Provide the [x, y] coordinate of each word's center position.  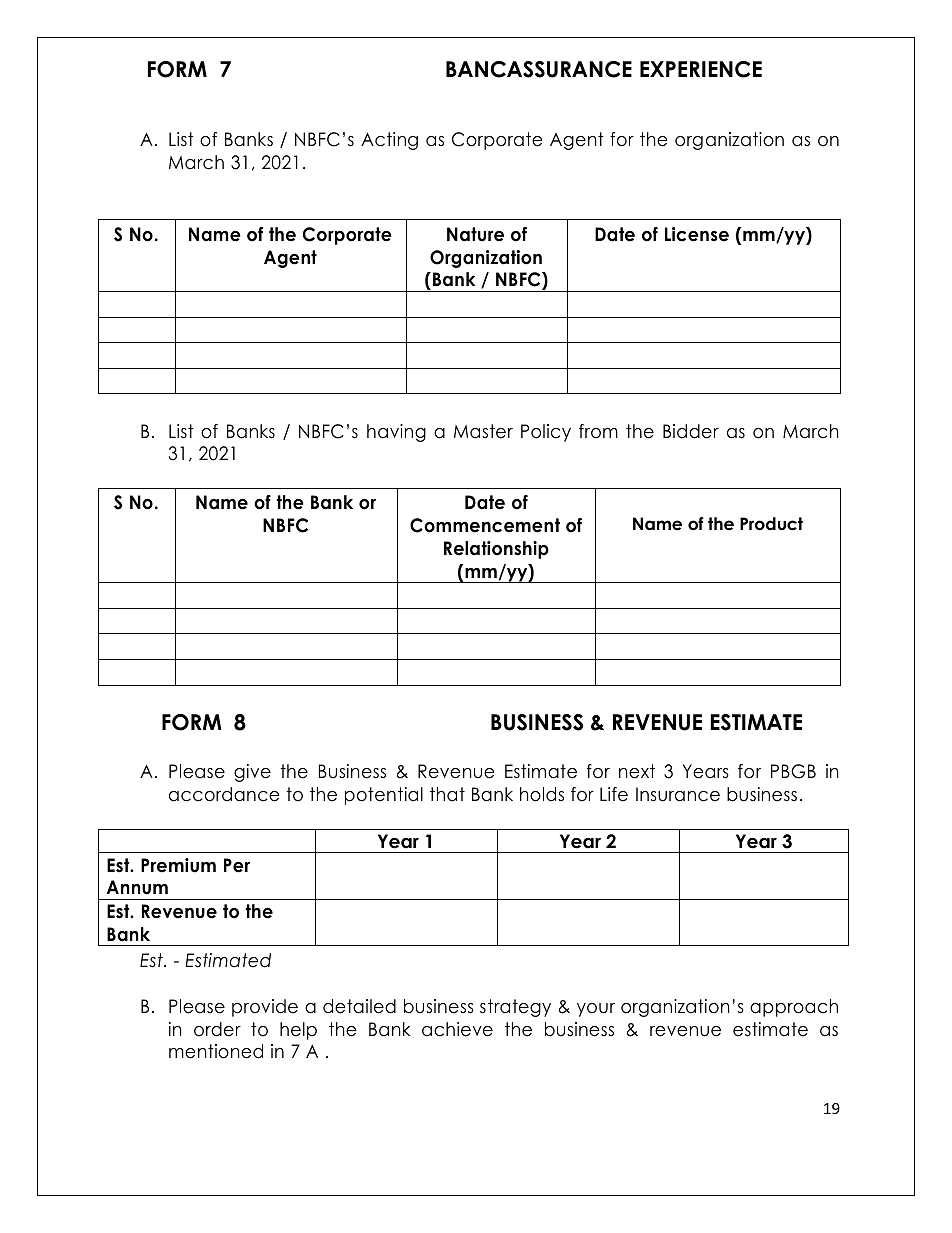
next [637, 771]
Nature [475, 234]
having [396, 433]
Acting [389, 141]
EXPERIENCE [701, 69]
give [252, 773]
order [217, 1029]
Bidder [691, 431]
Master [483, 431]
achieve [457, 1029]
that [447, 794]
